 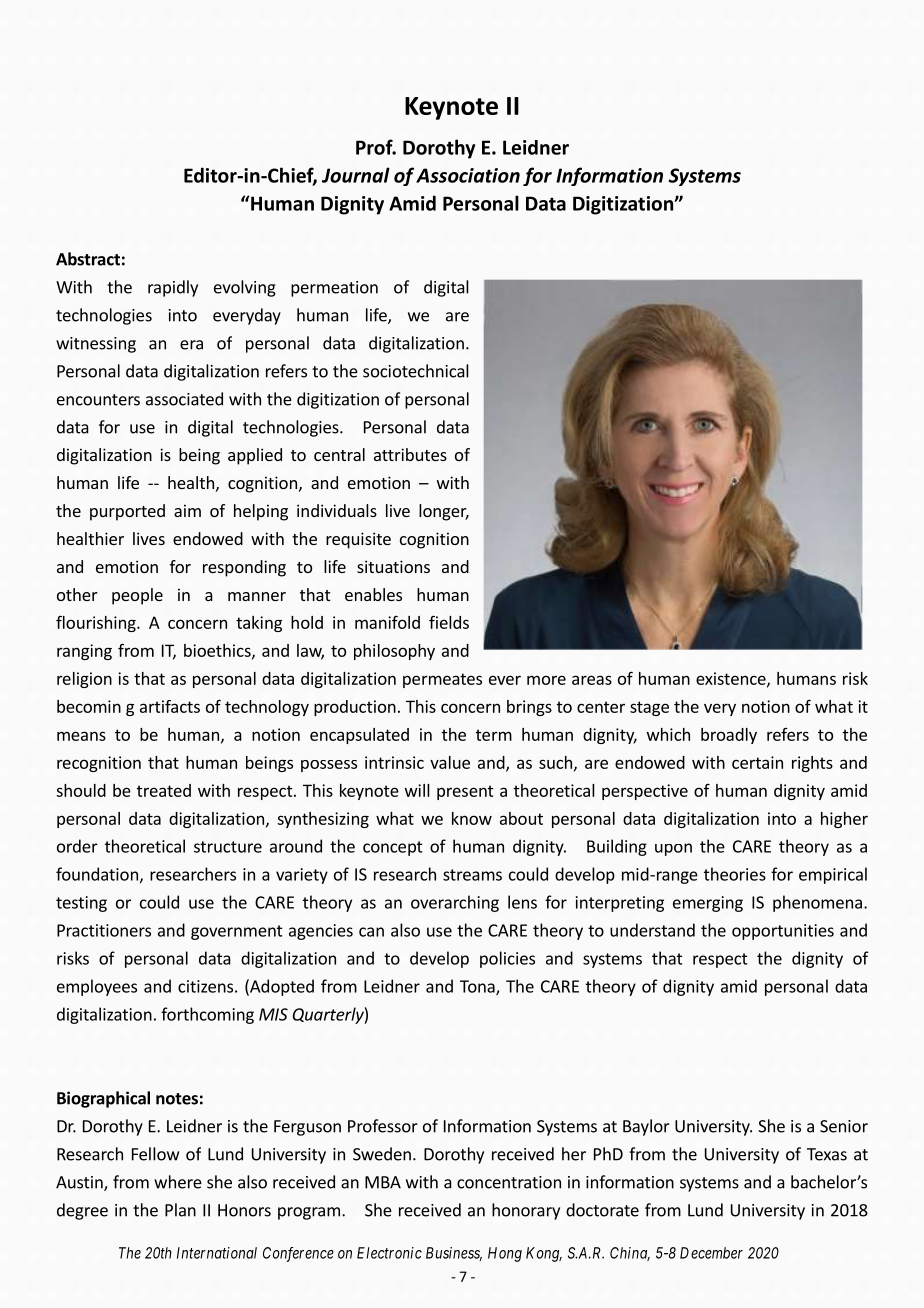 I want to click on broadly, so click(x=729, y=736).
